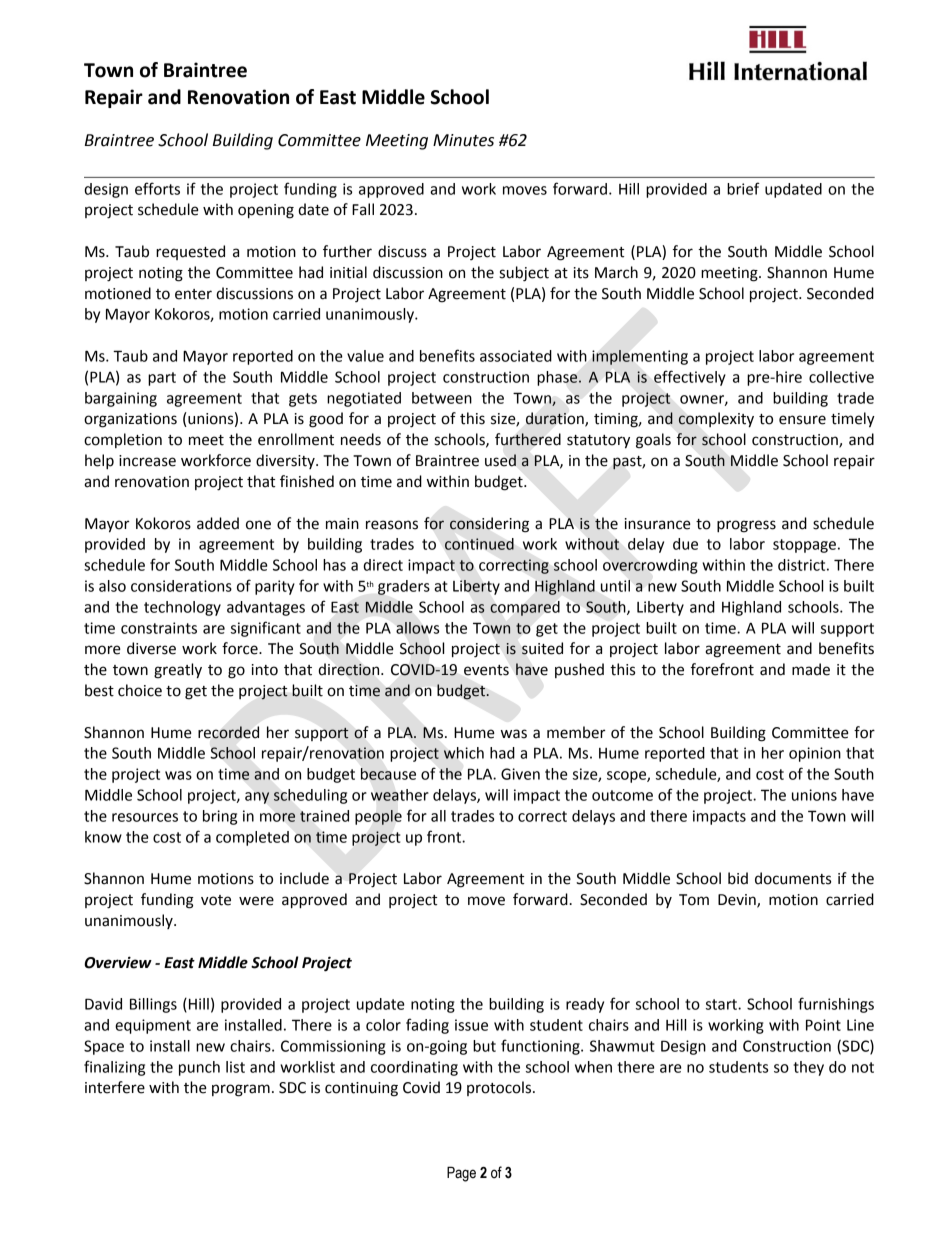  What do you see at coordinates (199, 1068) in the screenshot?
I see `punch` at bounding box center [199, 1068].
